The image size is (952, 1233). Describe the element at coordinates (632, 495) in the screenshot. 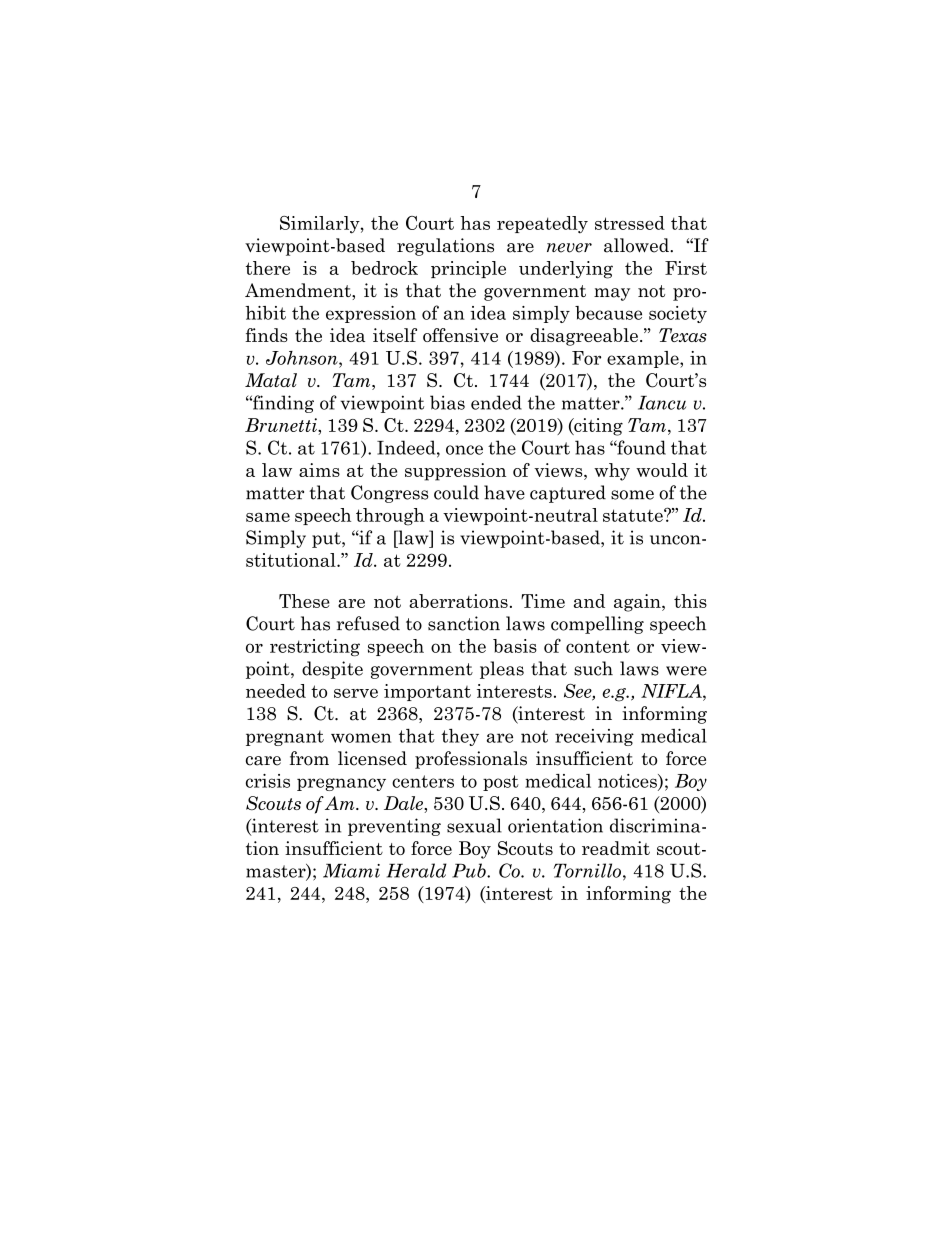

I see `some` at that location.
